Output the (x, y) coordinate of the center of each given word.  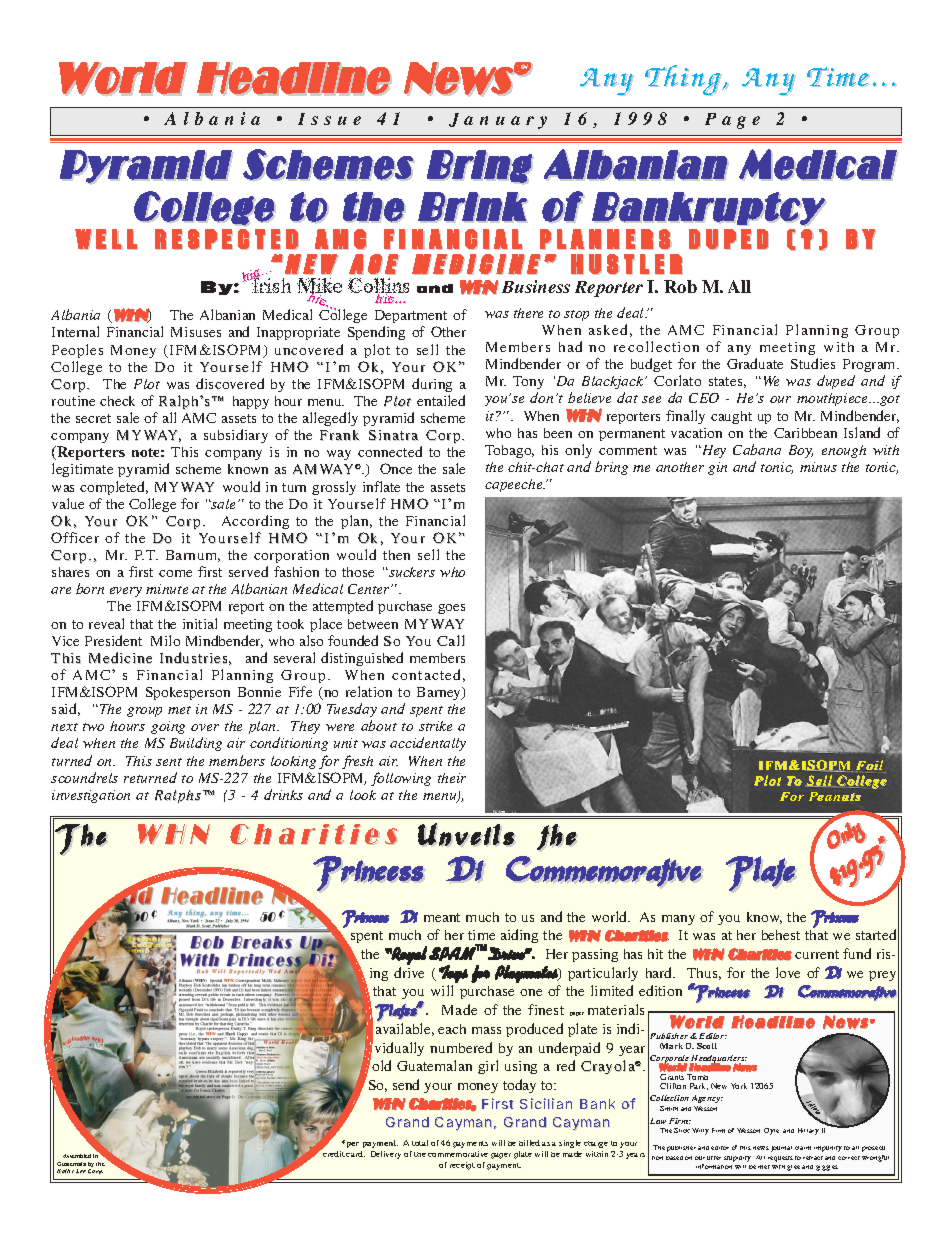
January (498, 121)
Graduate (755, 363)
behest (781, 935)
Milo (165, 640)
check (117, 401)
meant (442, 917)
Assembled (77, 1156)
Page (732, 121)
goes (451, 609)
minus (818, 467)
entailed (441, 400)
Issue (329, 119)
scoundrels (84, 777)
